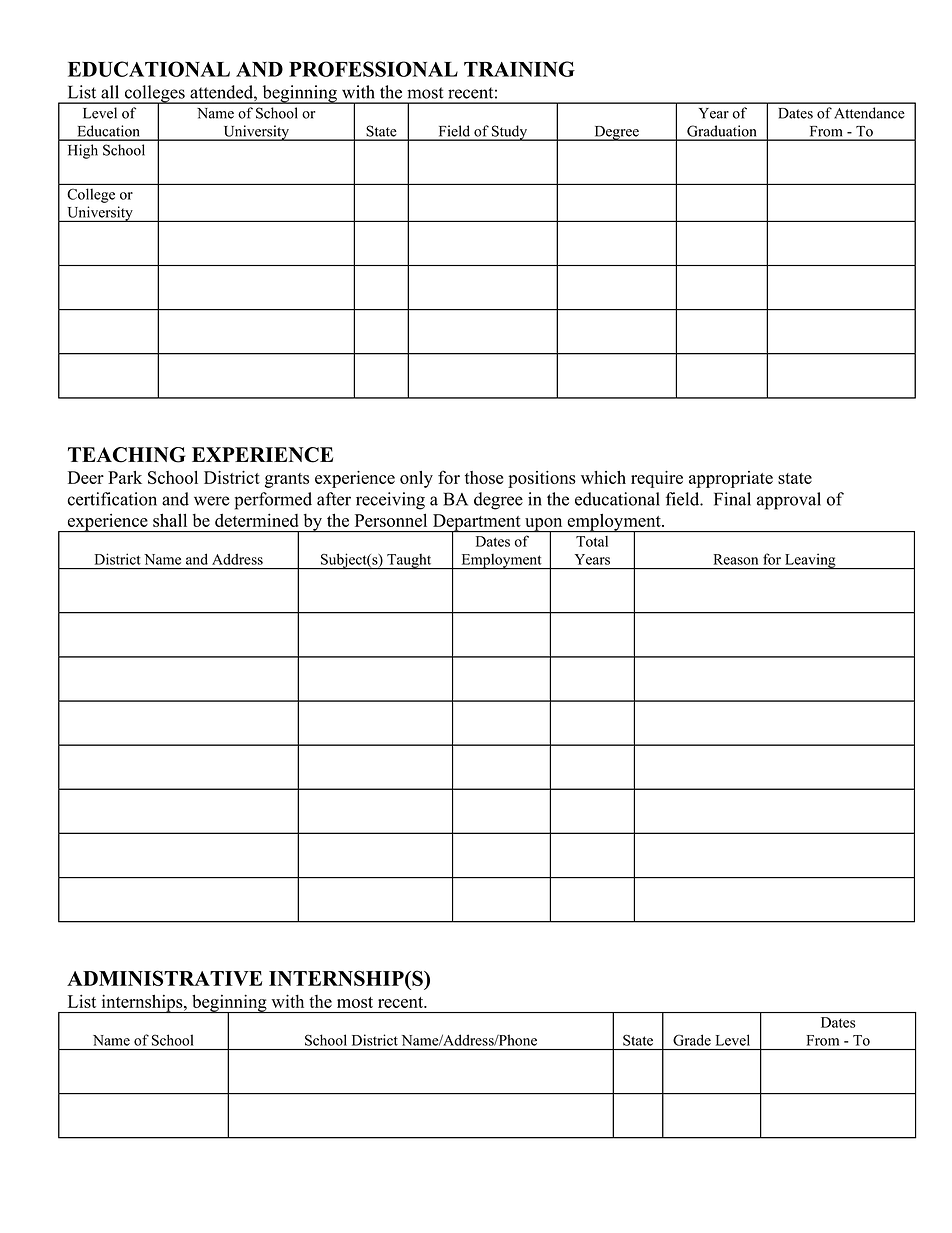 The image size is (952, 1233). What do you see at coordinates (810, 561) in the page?
I see `Leaving` at bounding box center [810, 561].
